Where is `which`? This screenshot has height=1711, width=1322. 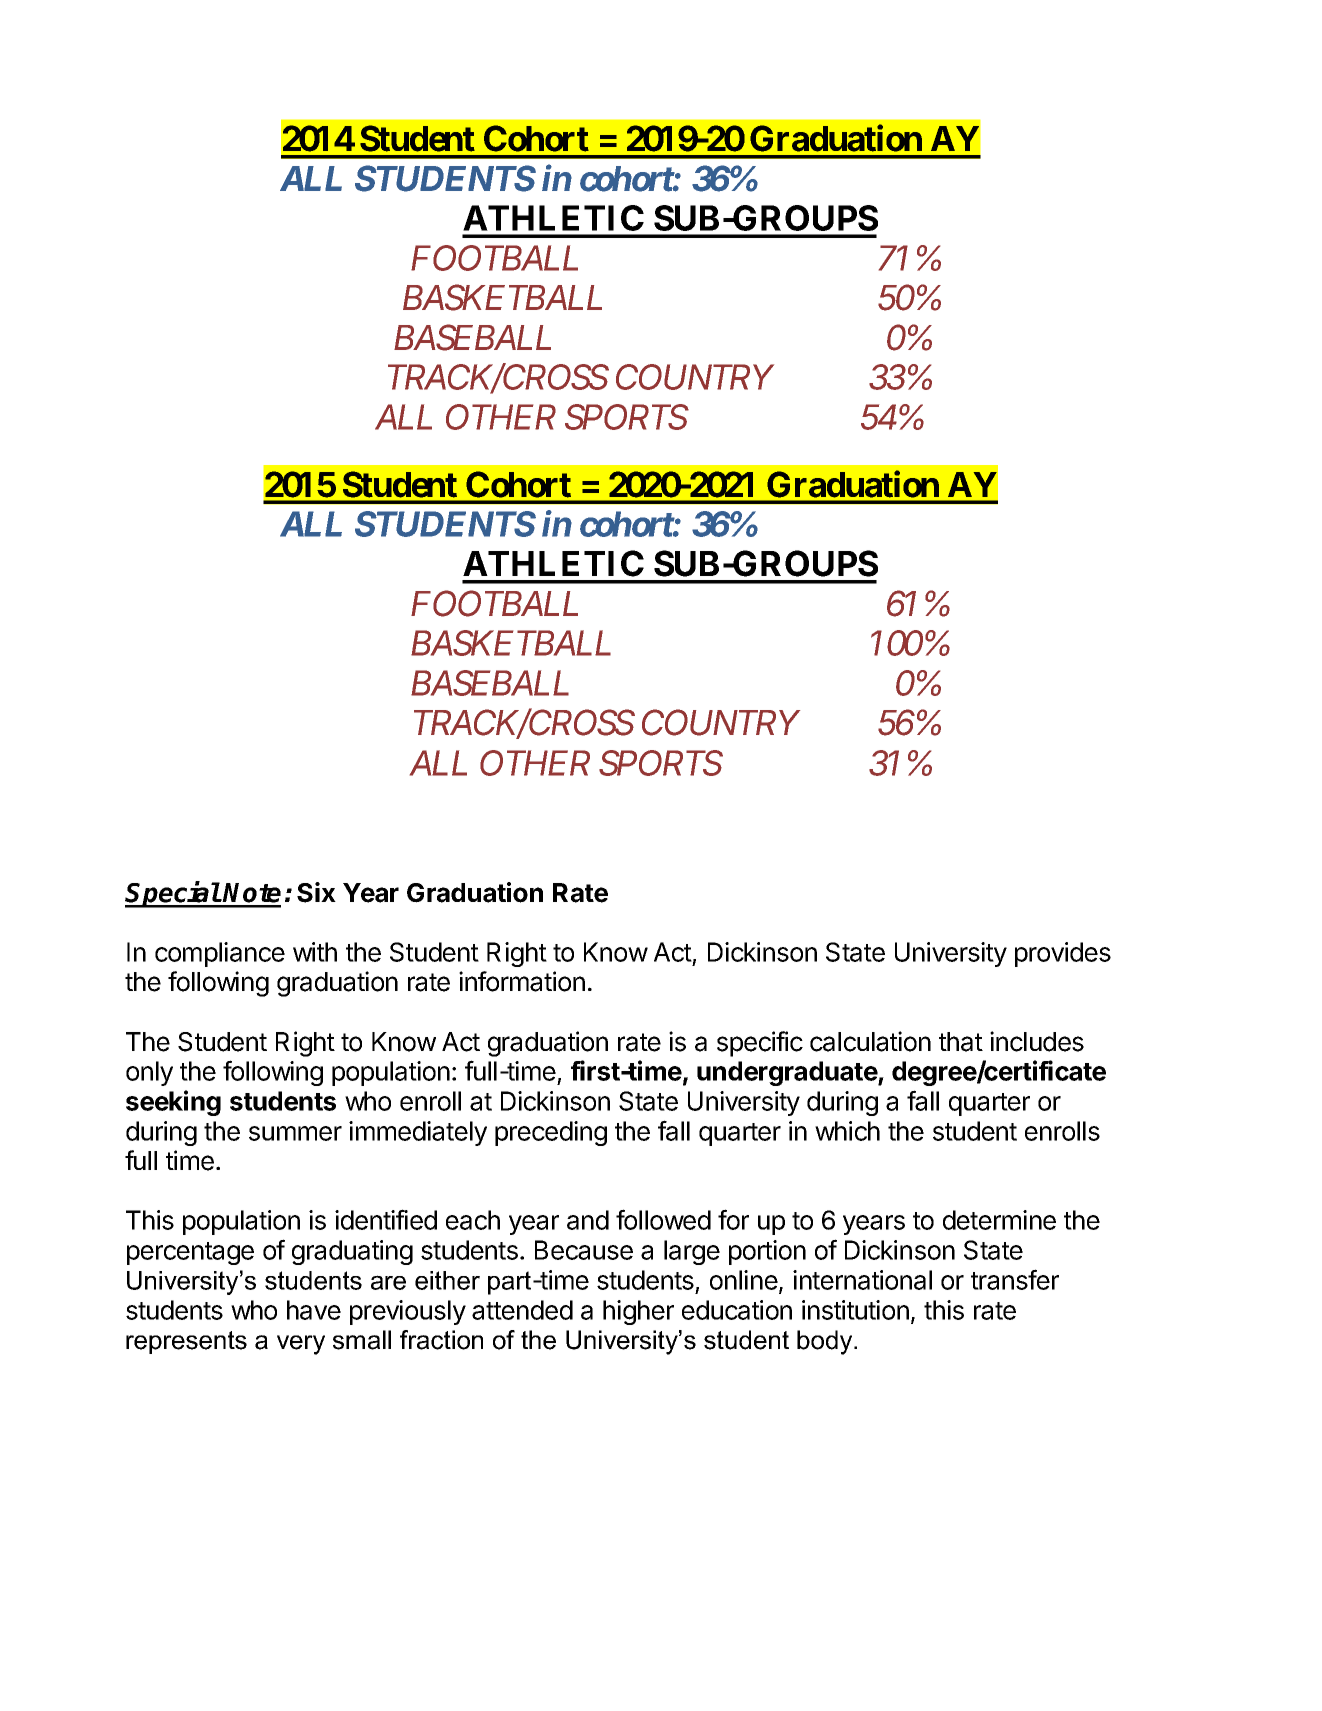 which is located at coordinates (847, 1131).
